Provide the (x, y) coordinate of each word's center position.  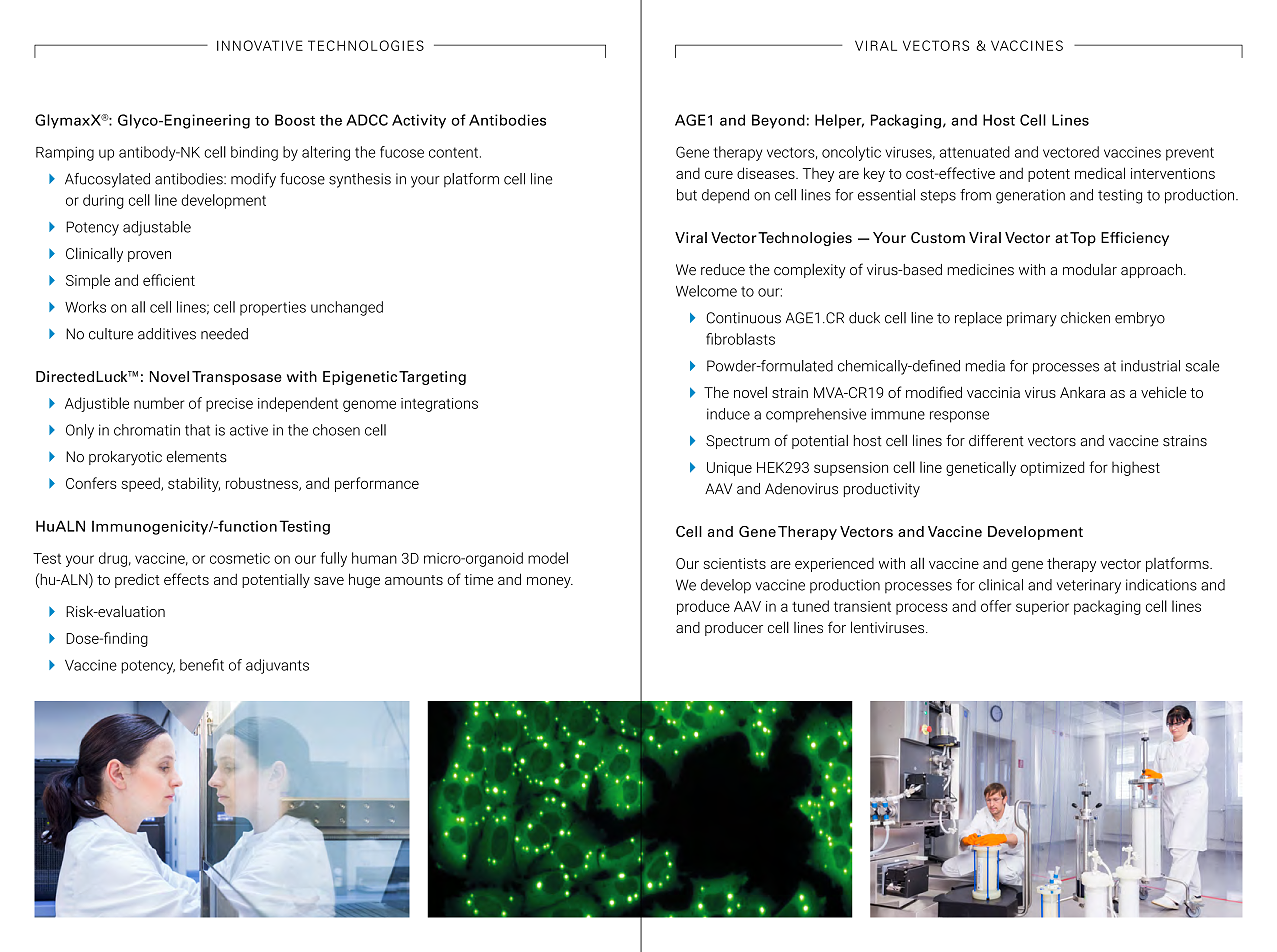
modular (1090, 270)
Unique (729, 469)
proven (149, 256)
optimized (1052, 468)
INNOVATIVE (260, 45)
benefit (202, 665)
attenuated (974, 152)
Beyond (778, 121)
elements (197, 457)
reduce (723, 270)
